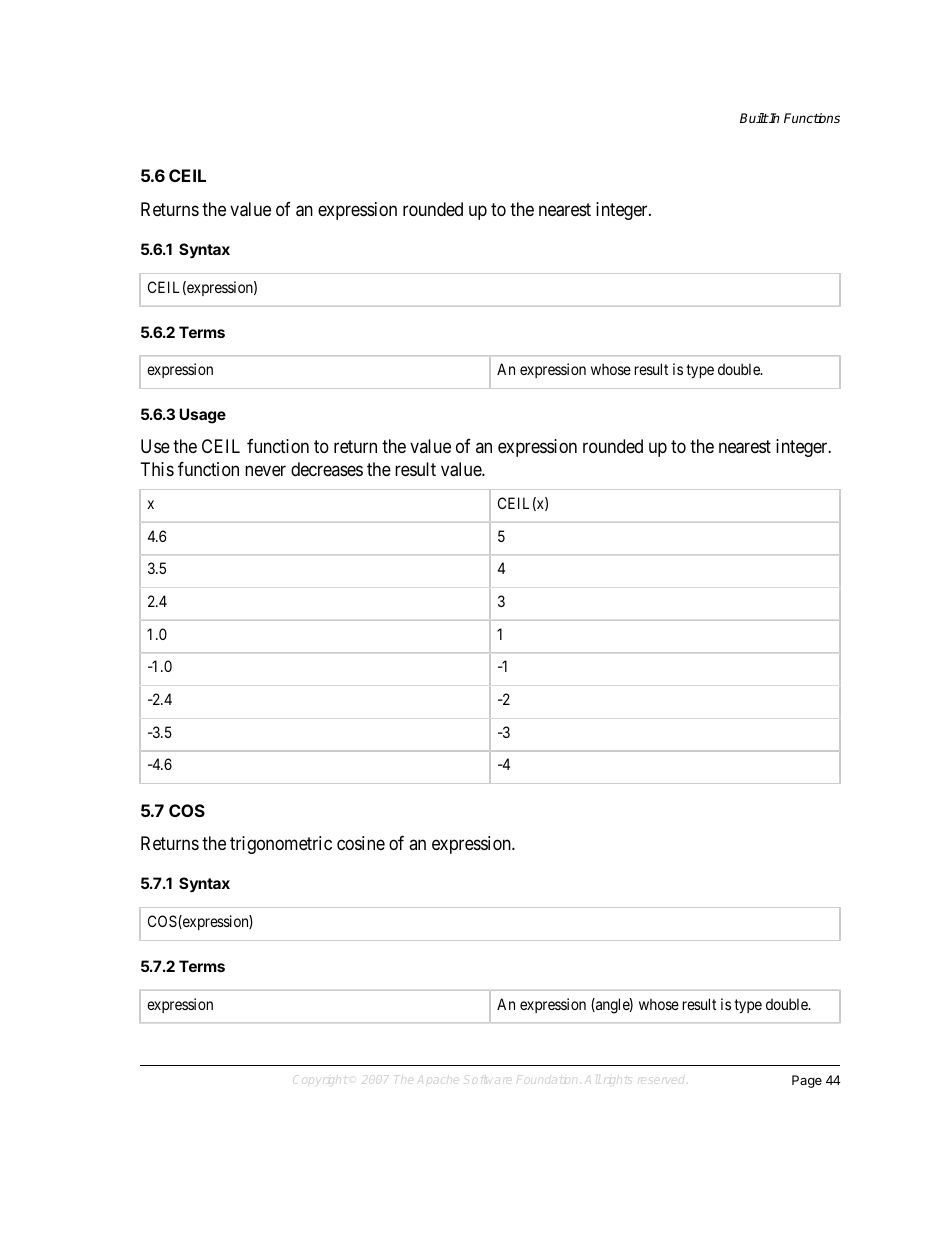  What do you see at coordinates (361, 843) in the screenshot?
I see `cosine` at bounding box center [361, 843].
